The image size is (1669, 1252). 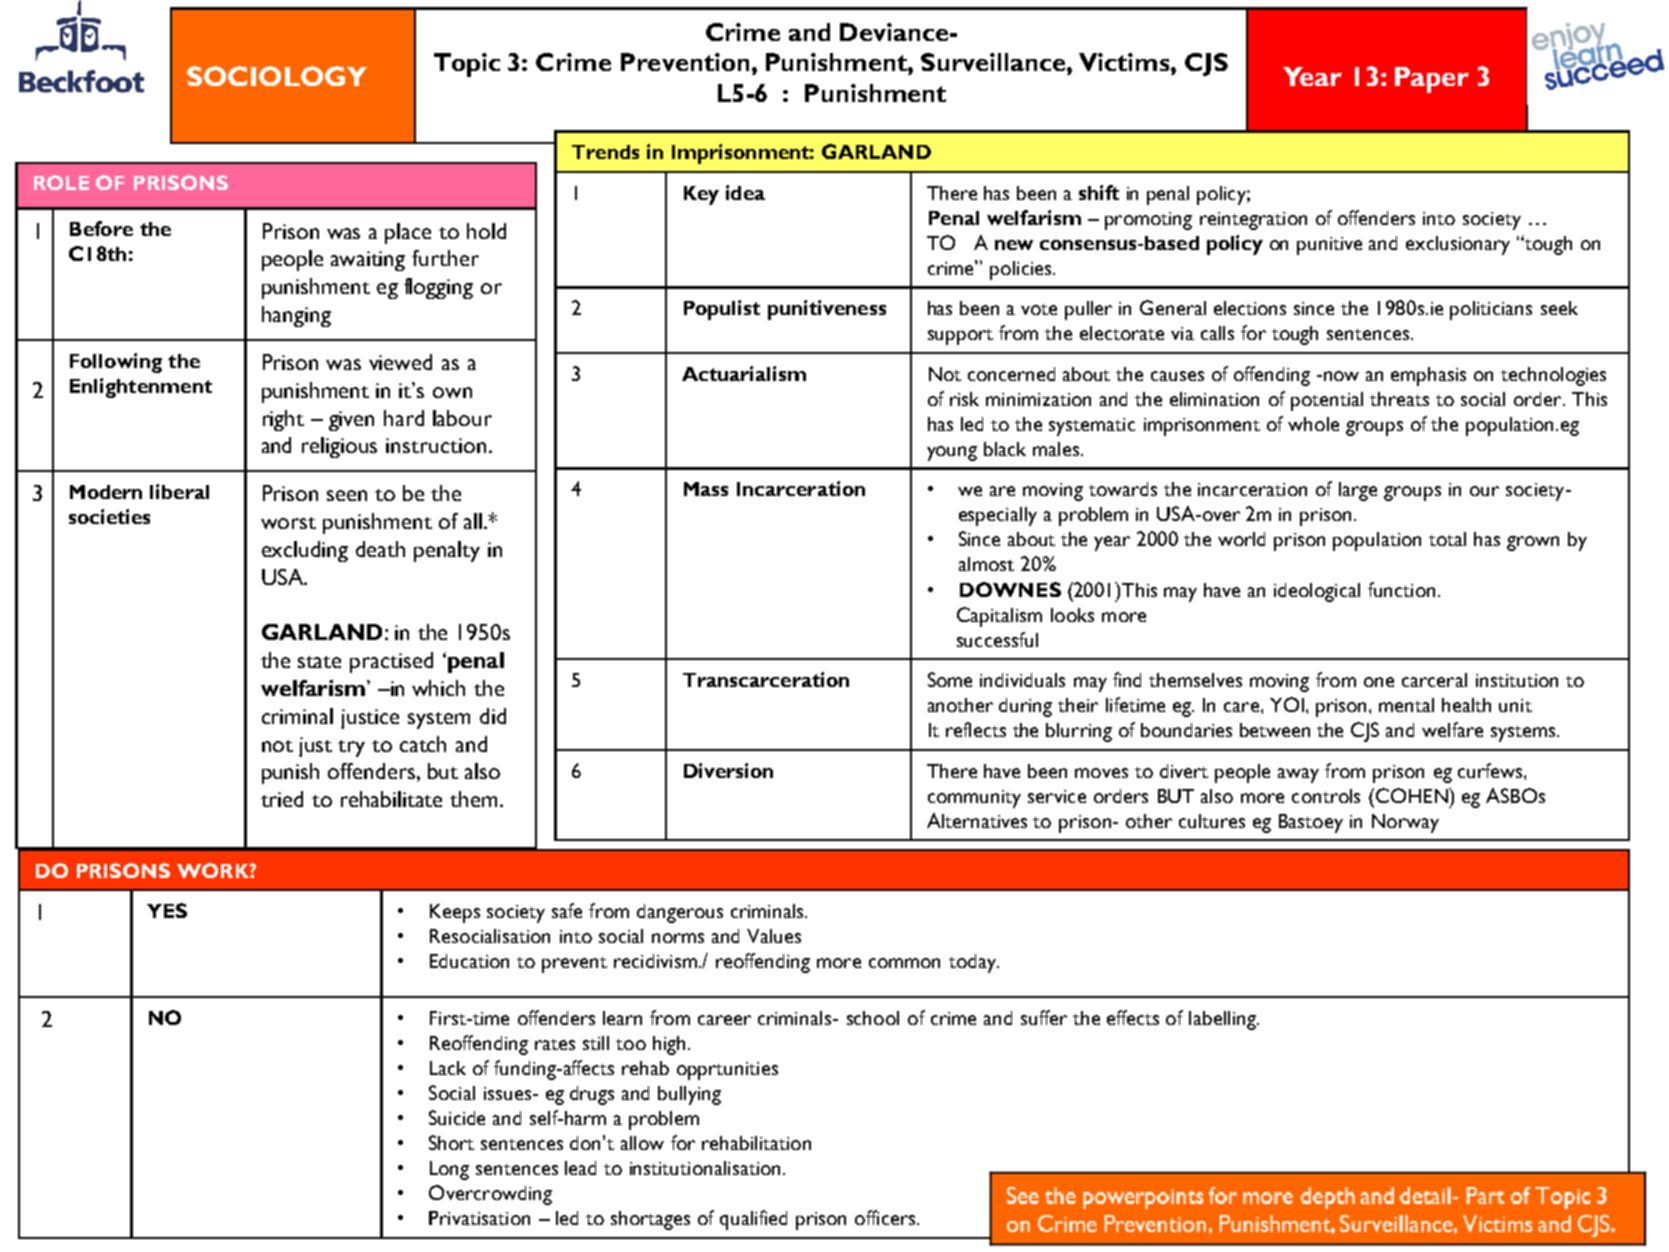 What do you see at coordinates (950, 679) in the screenshot?
I see `Some` at bounding box center [950, 679].
